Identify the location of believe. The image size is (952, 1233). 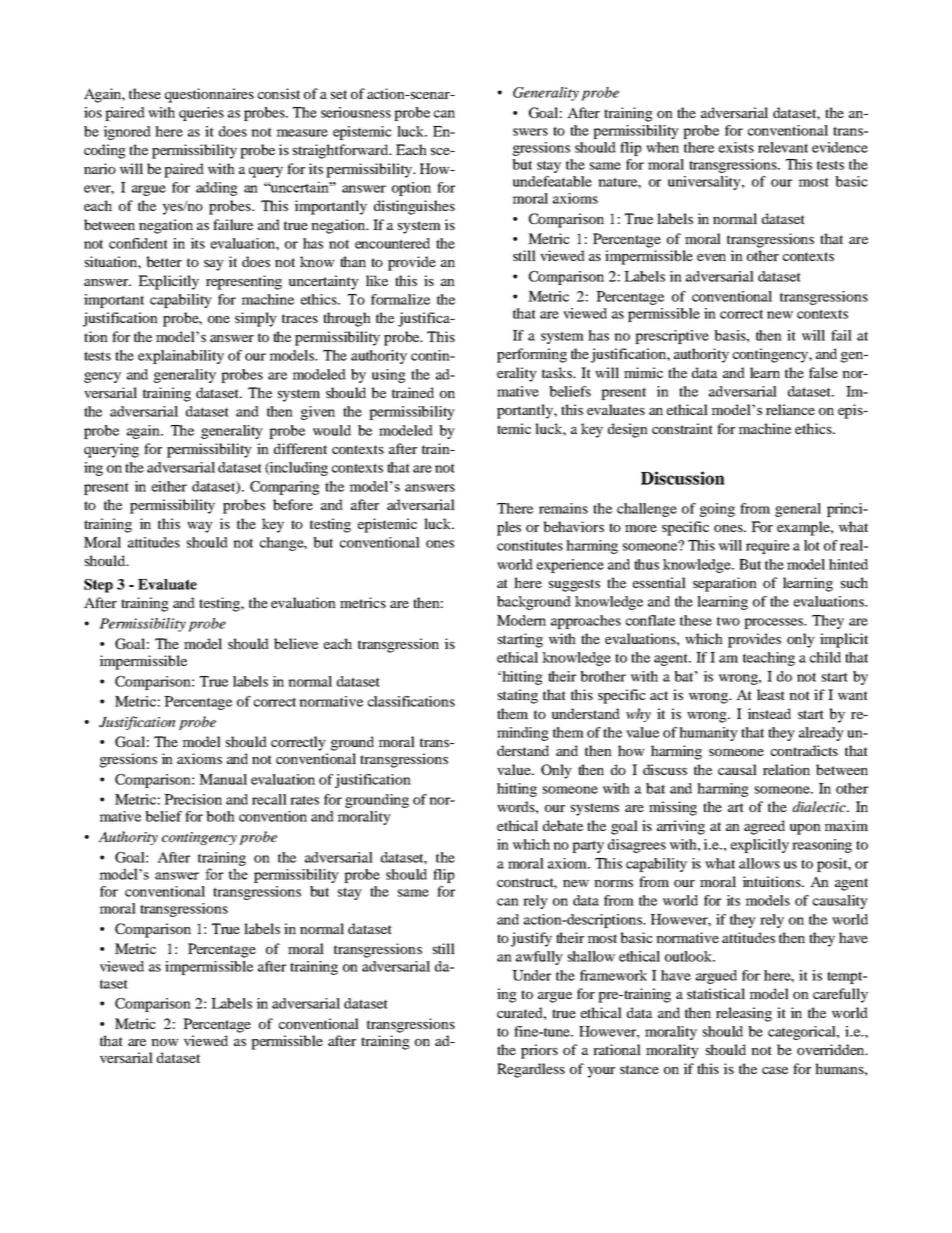
(296, 643).
